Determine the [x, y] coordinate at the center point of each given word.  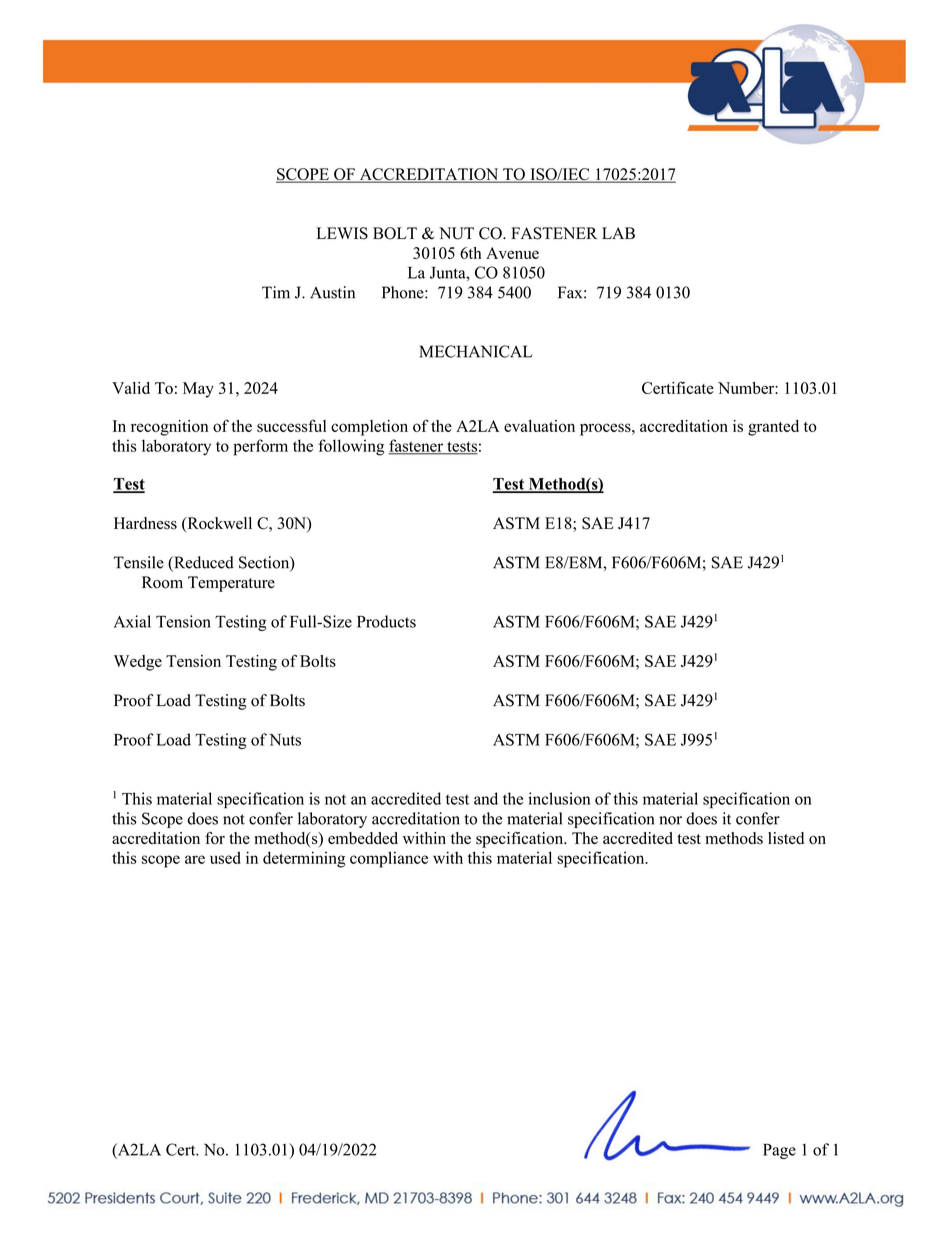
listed [786, 838]
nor [670, 820]
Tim [276, 292]
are [195, 859]
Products [386, 621]
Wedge [138, 663]
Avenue [512, 253]
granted [773, 428]
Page [779, 1151]
